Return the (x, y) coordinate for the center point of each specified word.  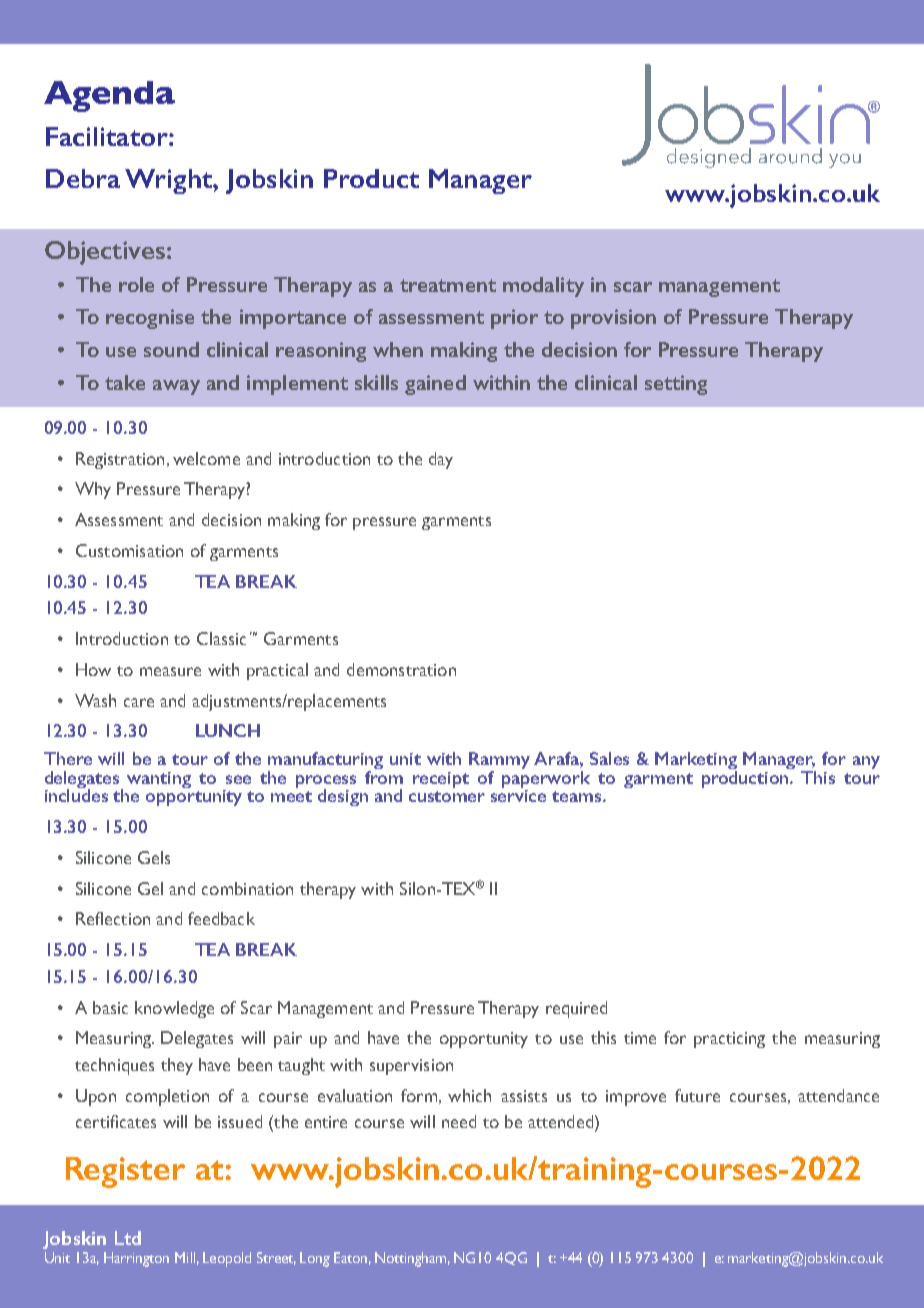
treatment (448, 285)
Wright (169, 181)
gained (435, 385)
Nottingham (412, 1259)
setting (676, 385)
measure (170, 671)
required (576, 1009)
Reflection (113, 918)
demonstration (401, 669)
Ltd (128, 1238)
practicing (729, 1040)
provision (613, 319)
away (176, 387)
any (866, 762)
